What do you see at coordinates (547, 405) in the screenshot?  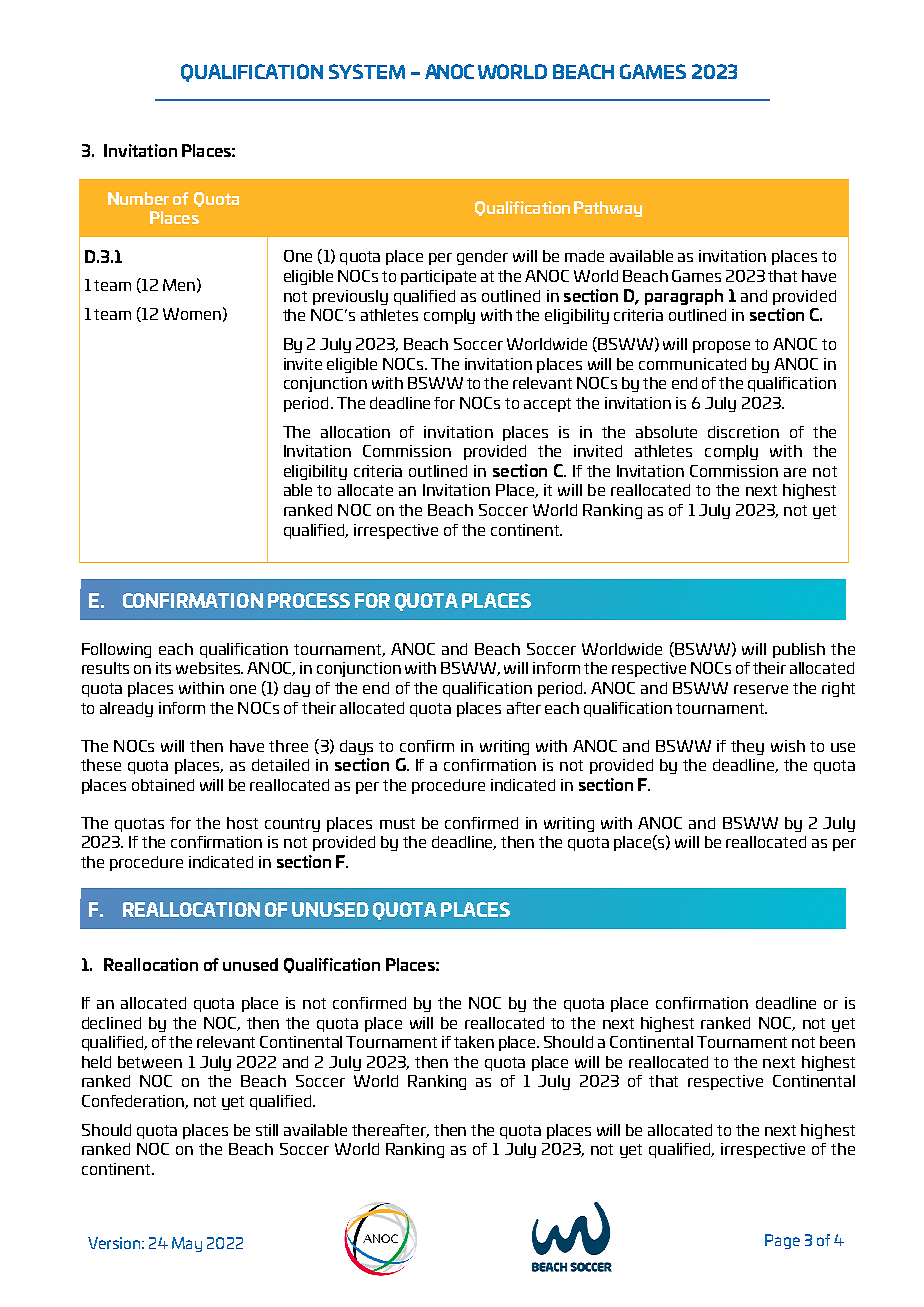 I see `accept` at bounding box center [547, 405].
